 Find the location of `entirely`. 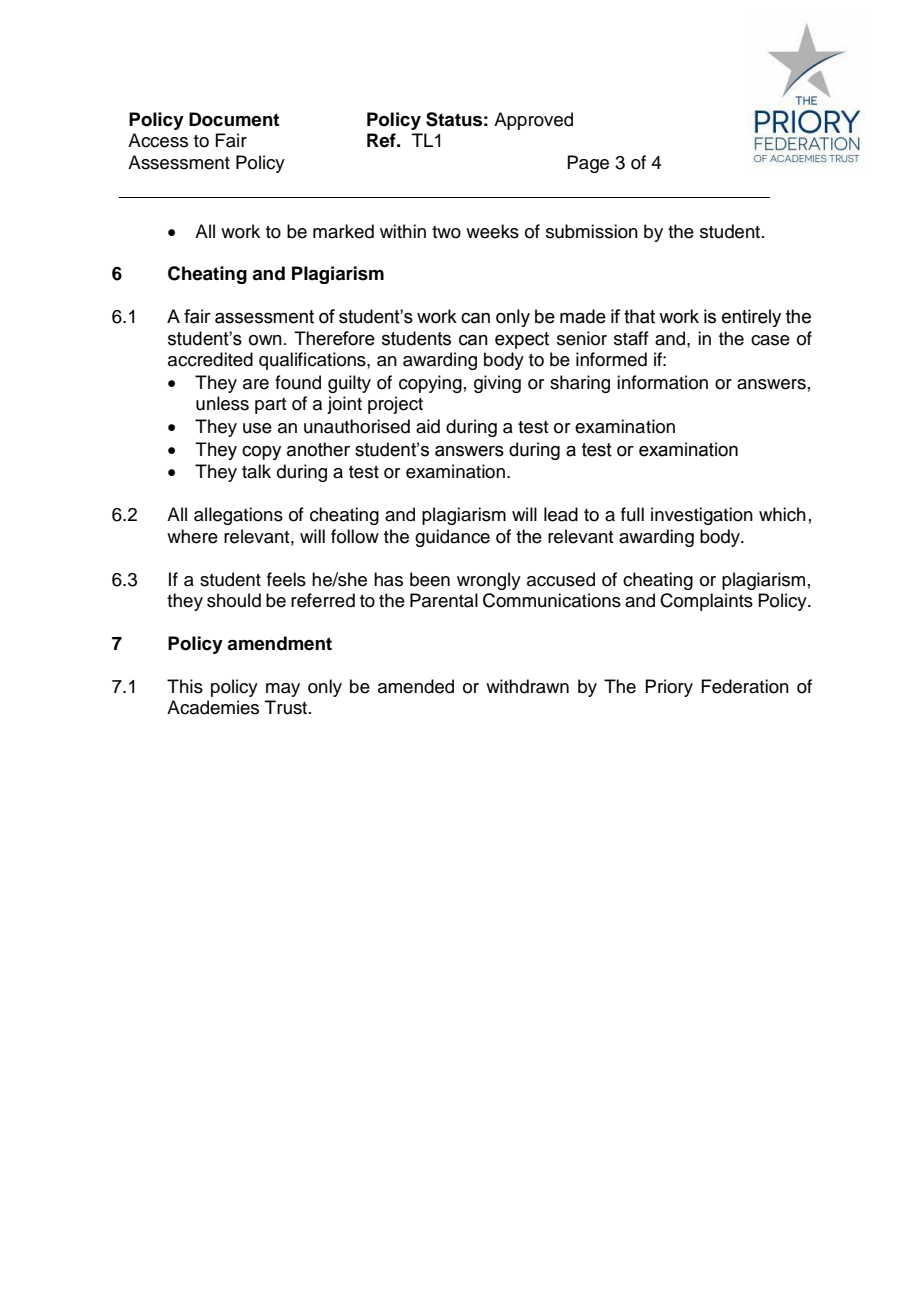

entirely is located at coordinates (751, 318).
